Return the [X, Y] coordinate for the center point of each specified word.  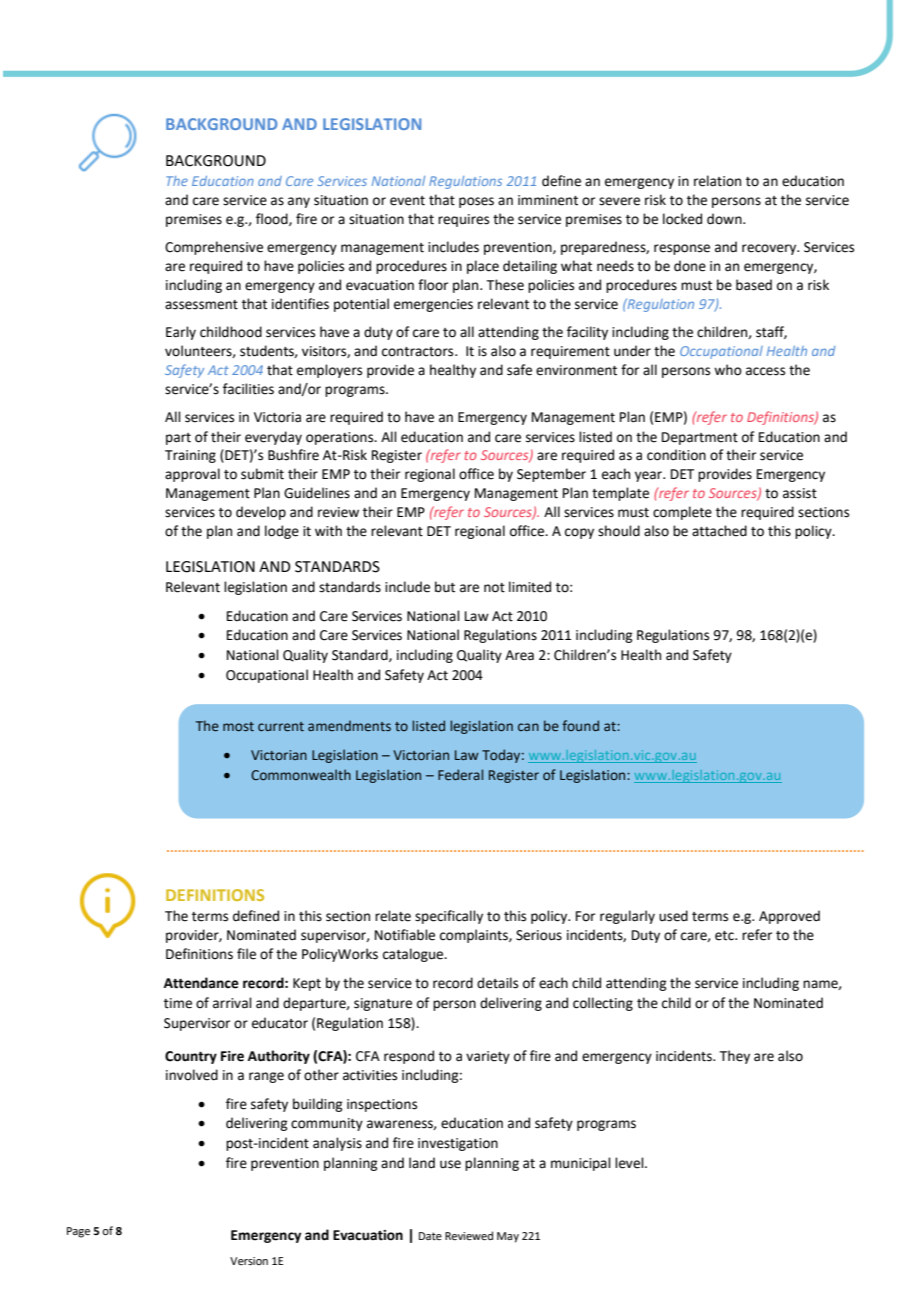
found [580, 725]
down [725, 219]
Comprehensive [214, 248]
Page [78, 1232]
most [238, 726]
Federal [460, 774]
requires [463, 220]
